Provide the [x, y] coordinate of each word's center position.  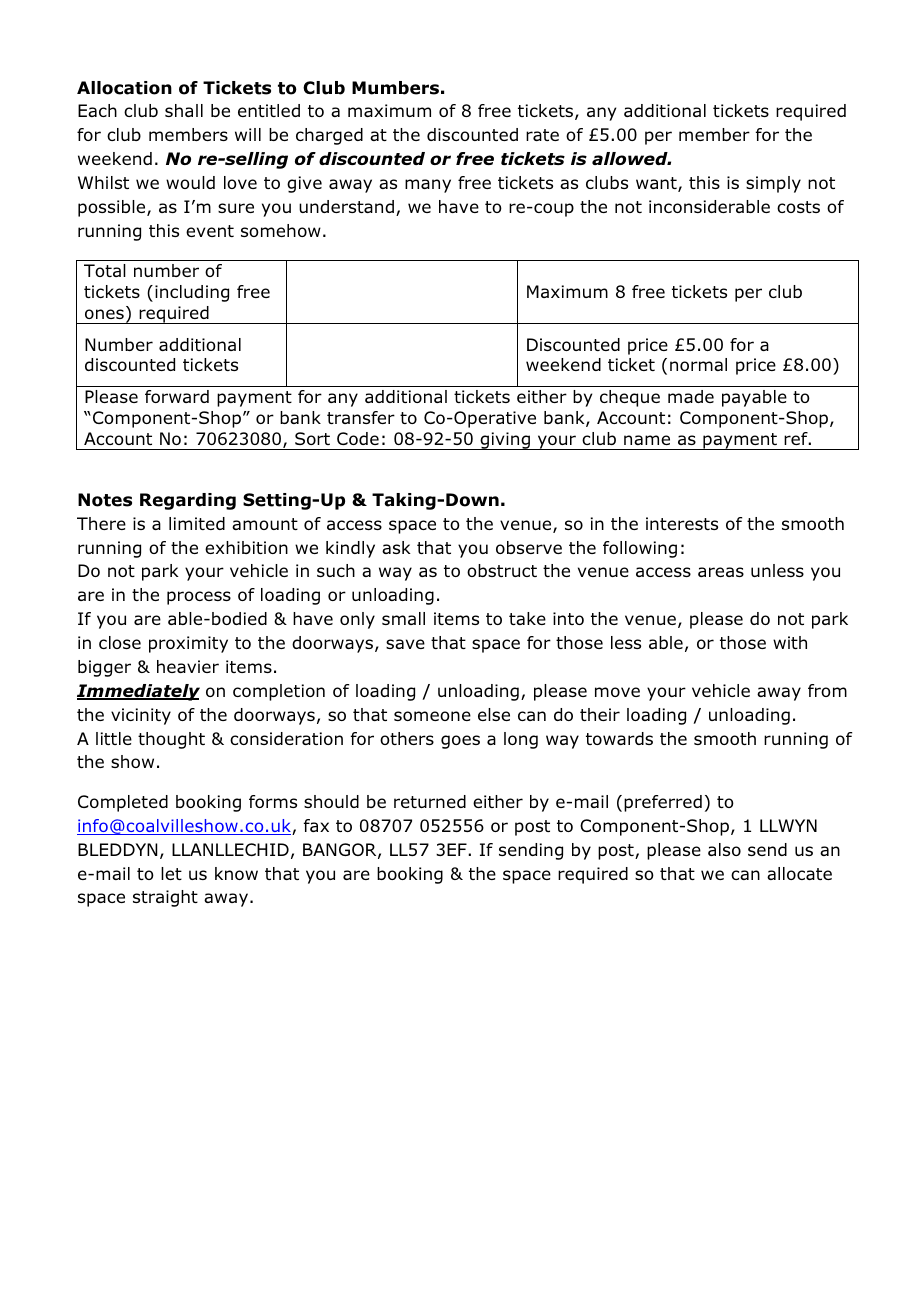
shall [184, 110]
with [790, 642]
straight [165, 898]
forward [177, 396]
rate [542, 135]
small [403, 618]
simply [773, 184]
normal [698, 364]
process [199, 598]
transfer [361, 417]
